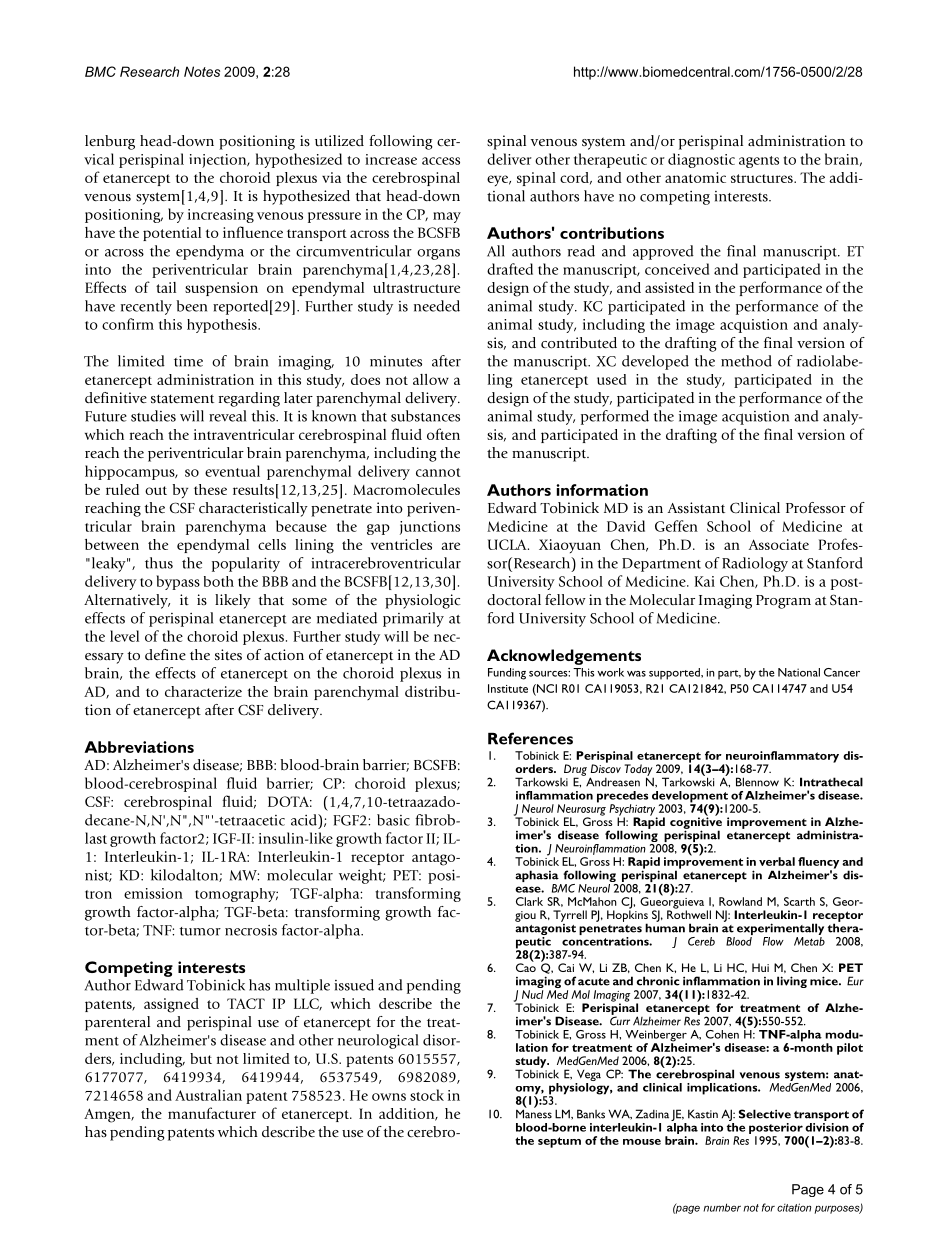 The image size is (952, 1237). Describe the element at coordinates (759, 162) in the document. I see `agents` at that location.
